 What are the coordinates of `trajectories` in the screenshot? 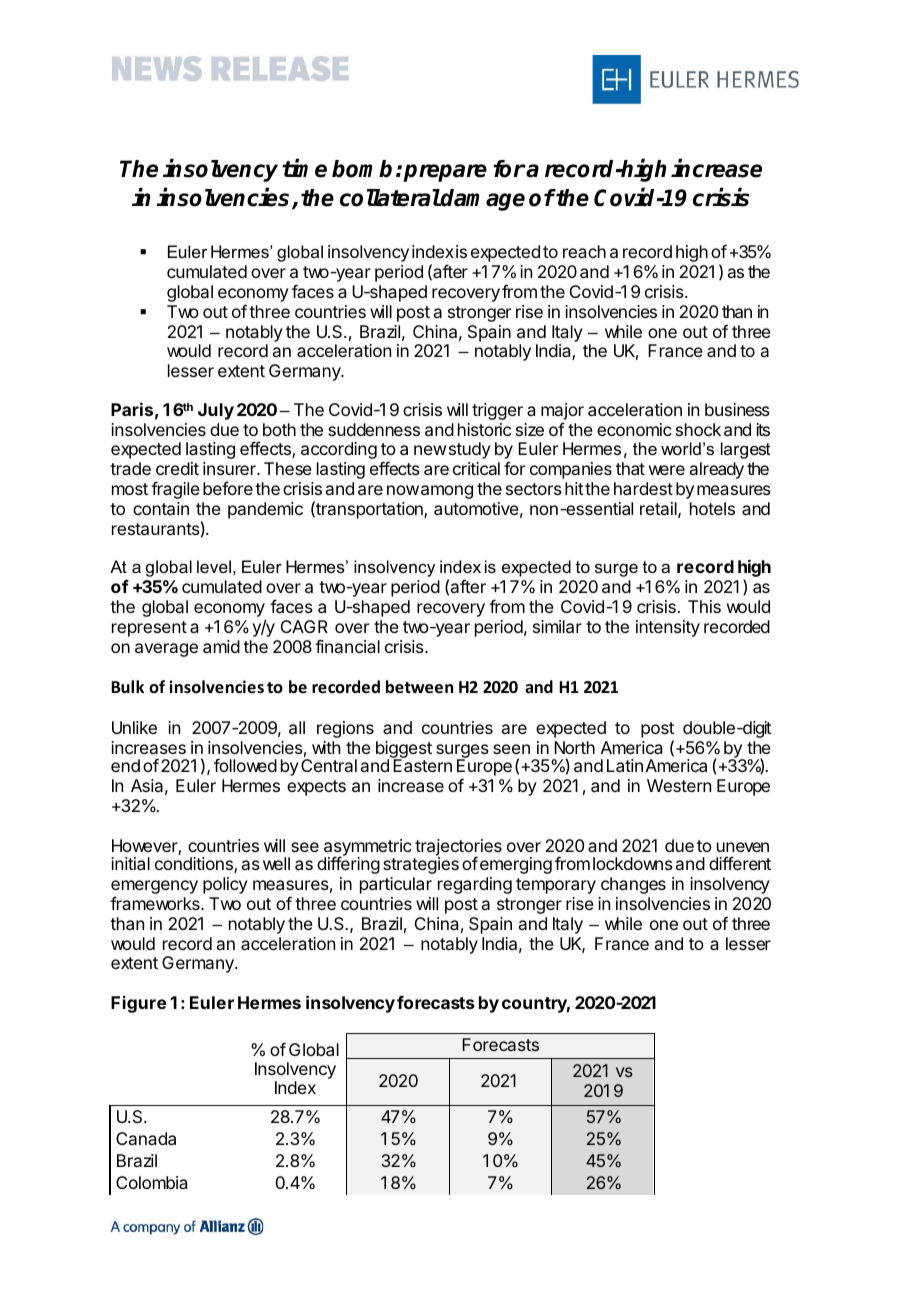 It's located at (458, 848).
